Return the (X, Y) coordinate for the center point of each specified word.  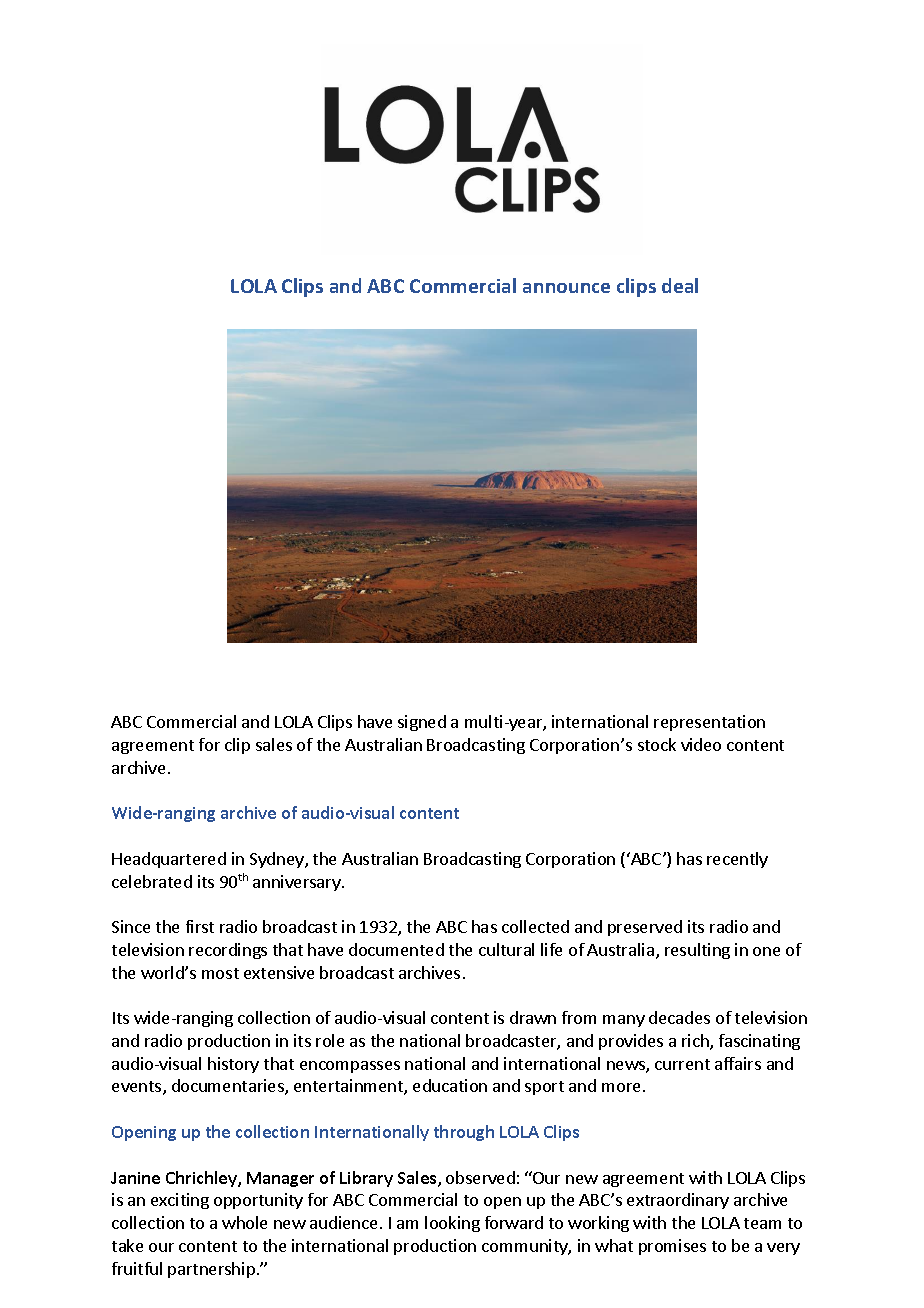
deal (680, 285)
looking (452, 1224)
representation (709, 723)
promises (672, 1247)
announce (566, 288)
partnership (211, 1270)
